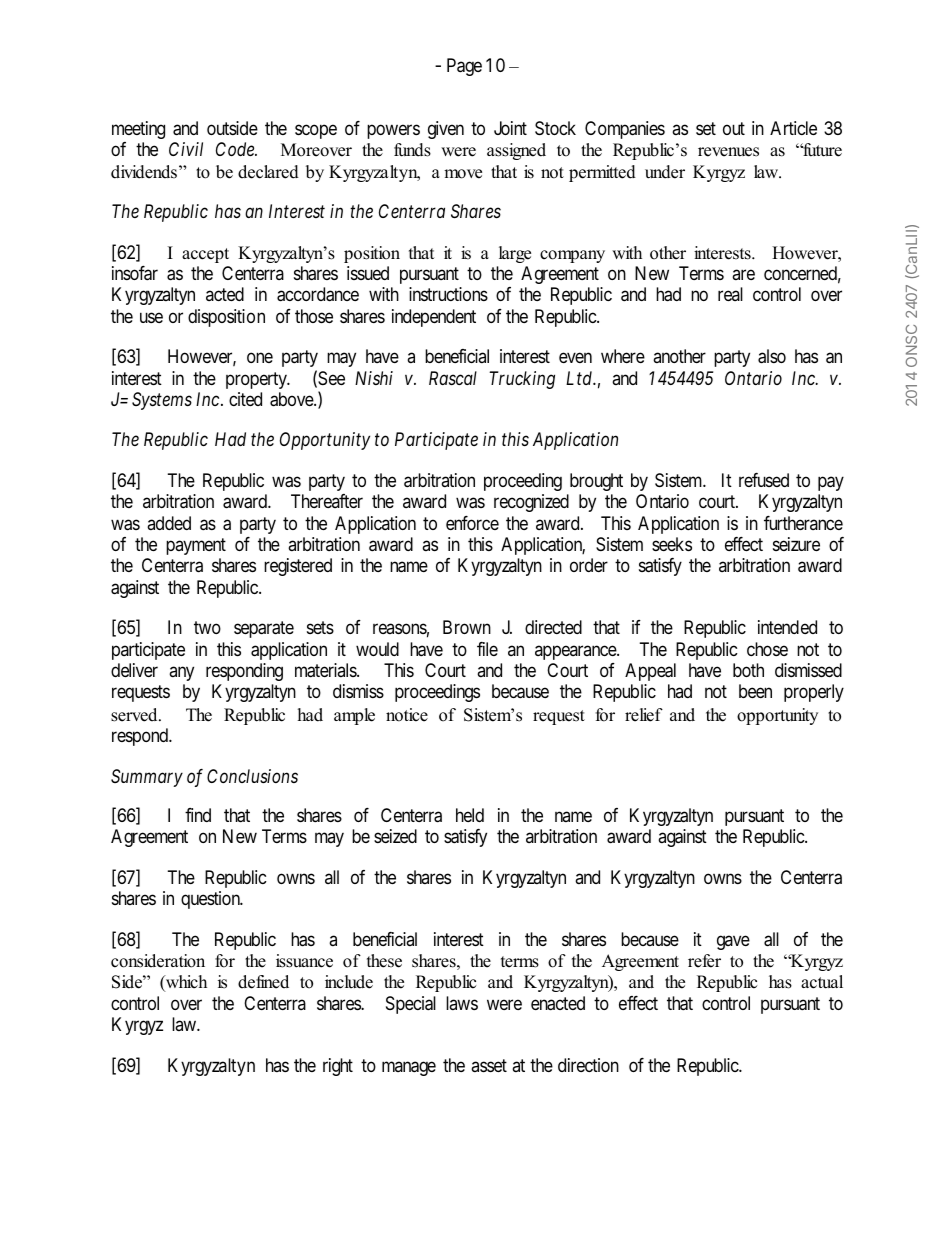 The width and height of the document is (952, 1233). Describe the element at coordinates (236, 149) in the document. I see `Code` at that location.
